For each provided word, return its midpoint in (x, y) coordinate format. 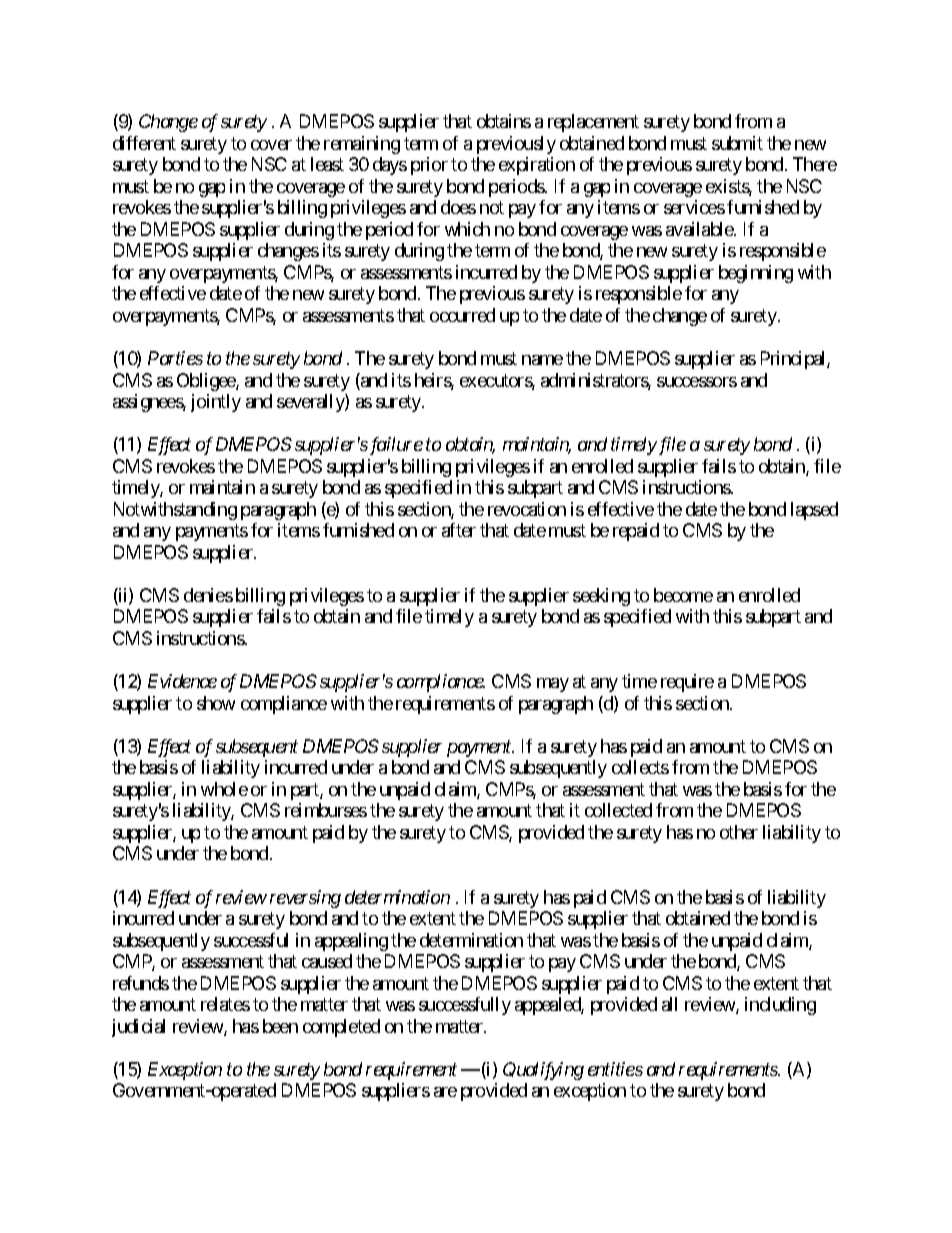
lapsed (814, 511)
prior (429, 166)
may (553, 685)
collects (640, 767)
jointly (216, 403)
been (280, 1026)
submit (737, 143)
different (144, 143)
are (445, 1092)
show (216, 703)
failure (395, 446)
